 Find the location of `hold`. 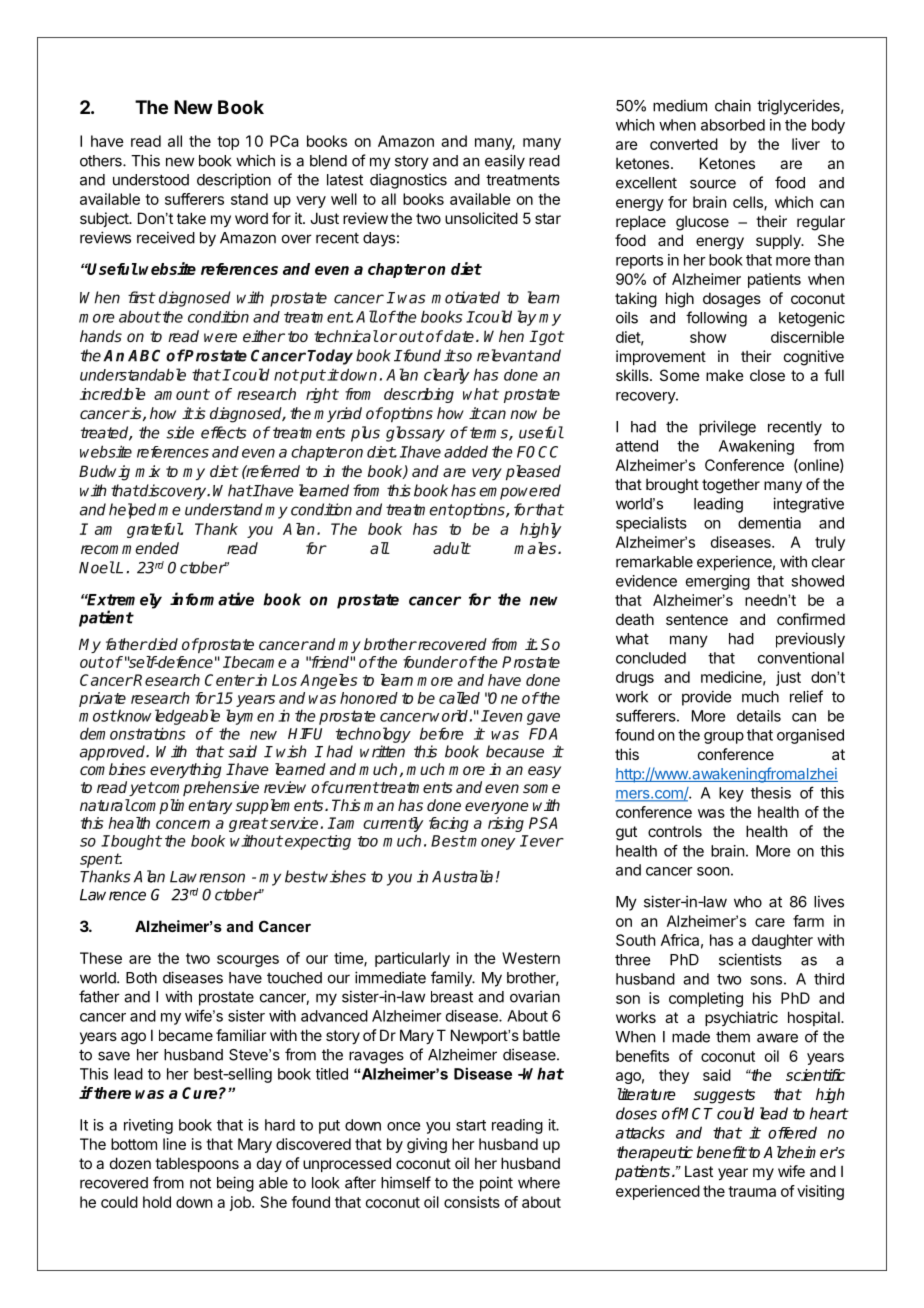

hold is located at coordinates (157, 1202).
